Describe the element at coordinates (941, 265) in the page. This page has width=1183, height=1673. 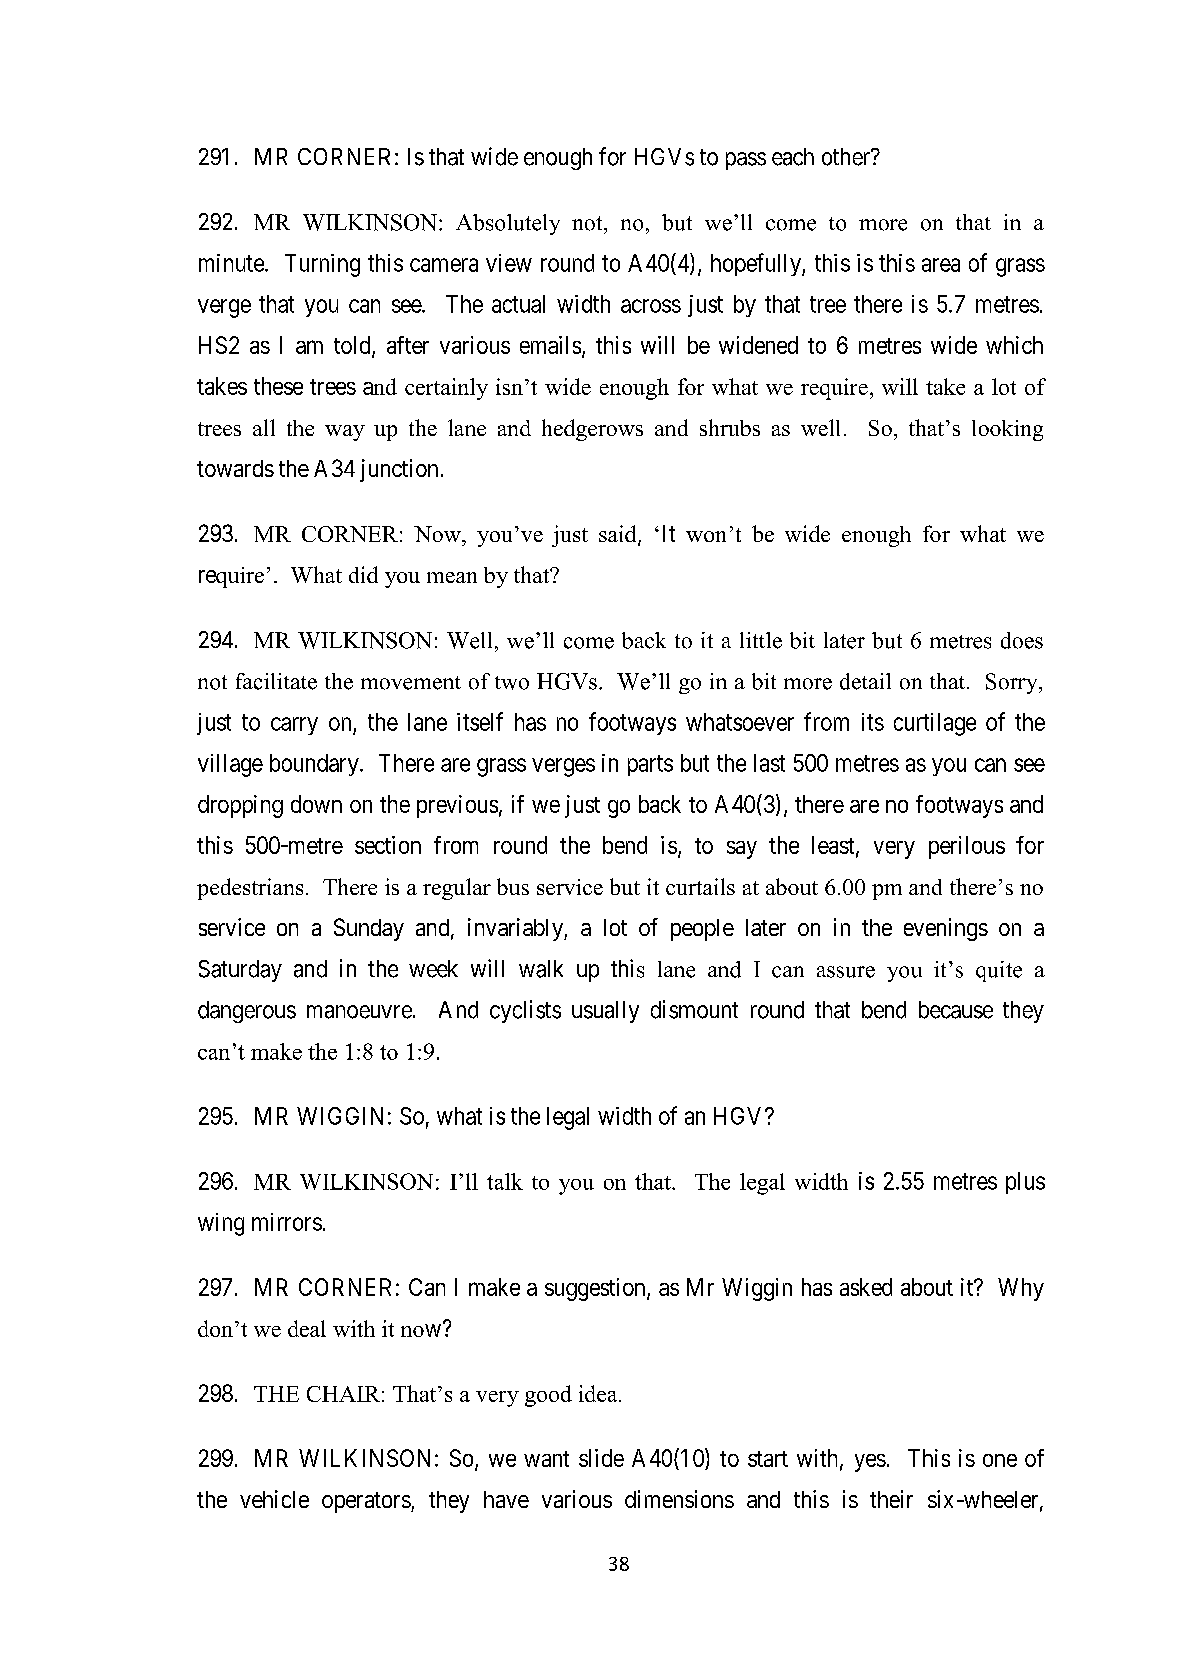
I see `area` at that location.
